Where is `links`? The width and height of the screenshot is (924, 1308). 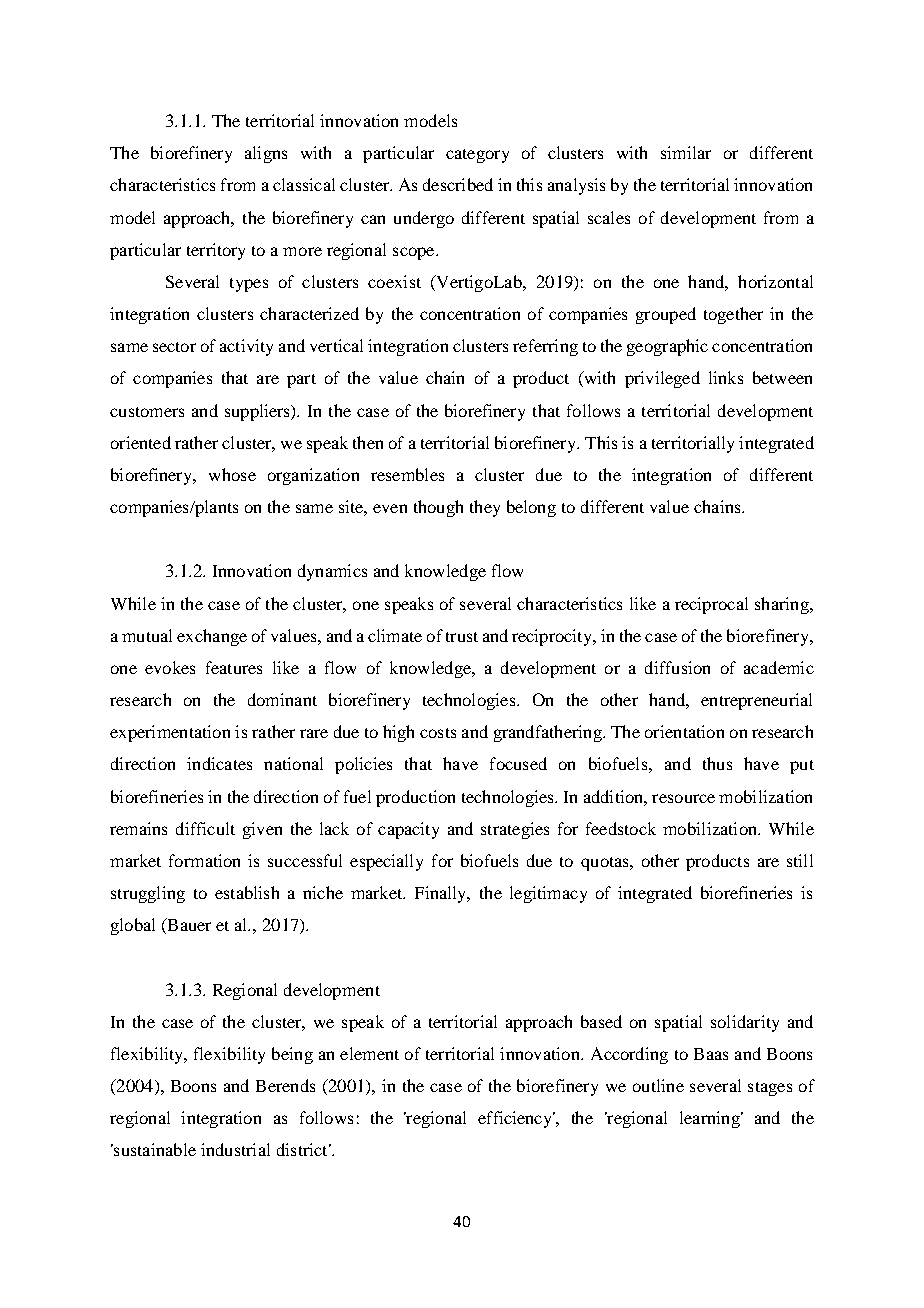
links is located at coordinates (726, 377).
